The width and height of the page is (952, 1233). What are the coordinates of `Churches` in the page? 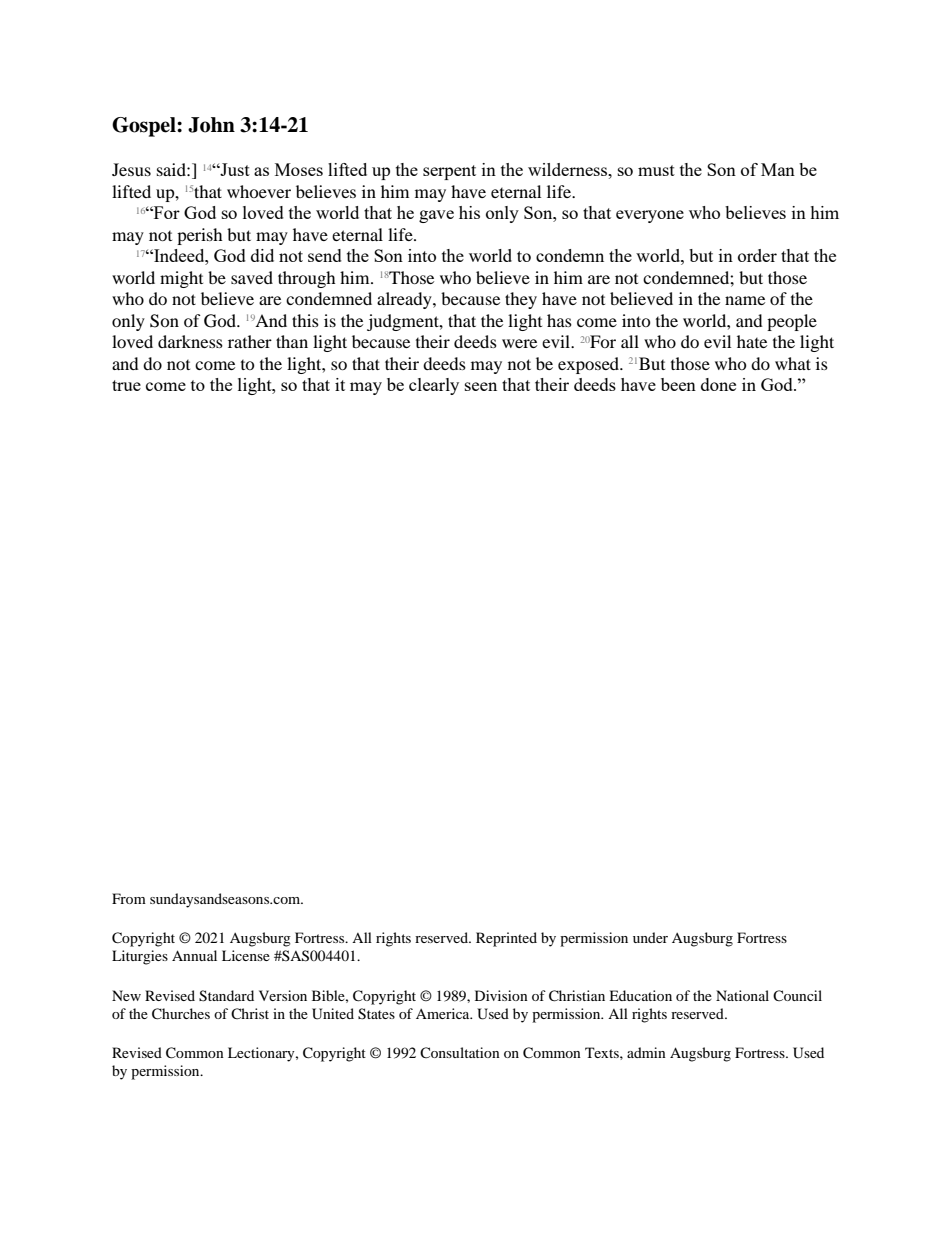 It's located at (181, 1014).
